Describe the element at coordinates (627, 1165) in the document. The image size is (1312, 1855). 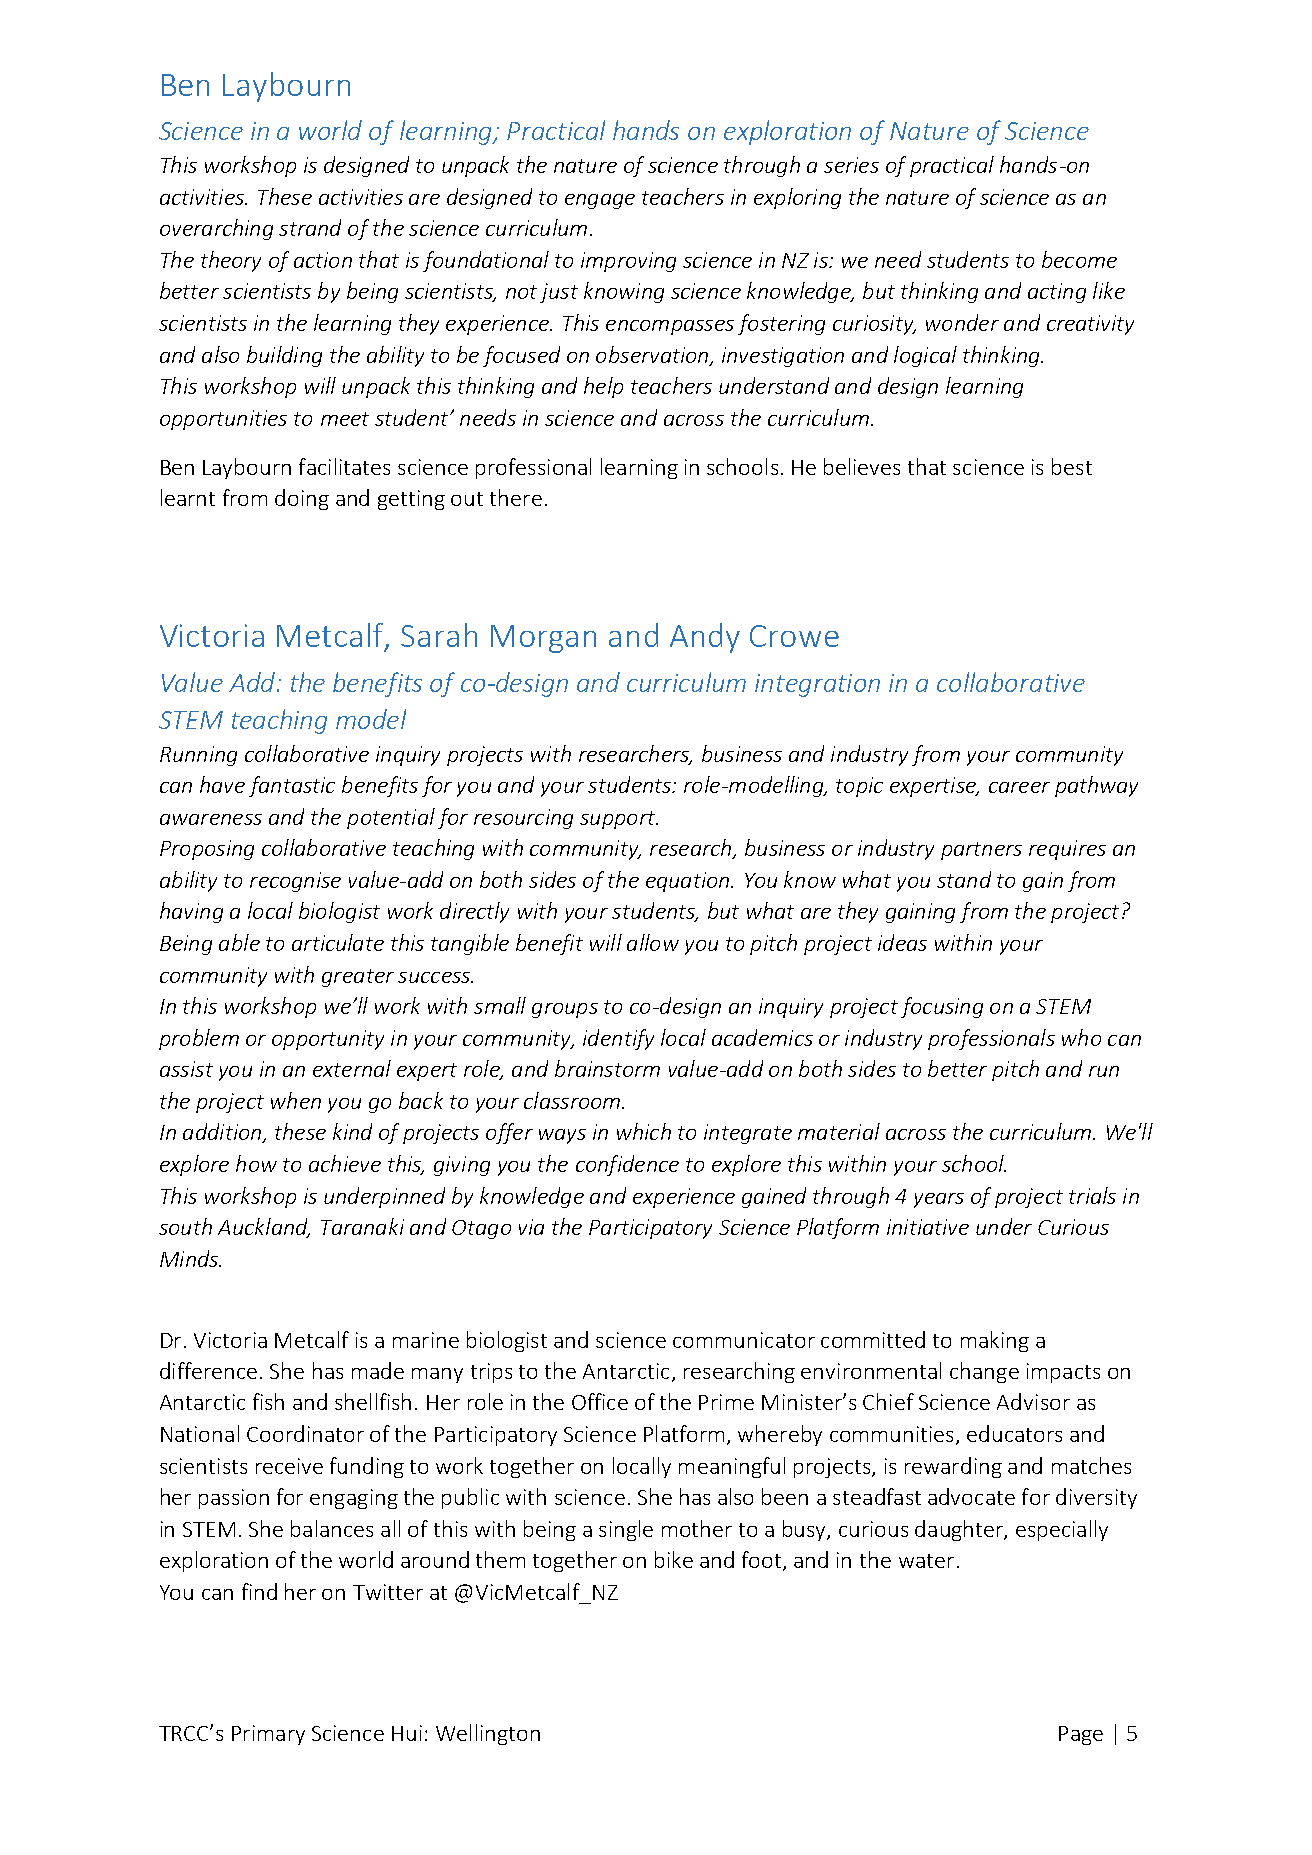
I see `confidence` at that location.
